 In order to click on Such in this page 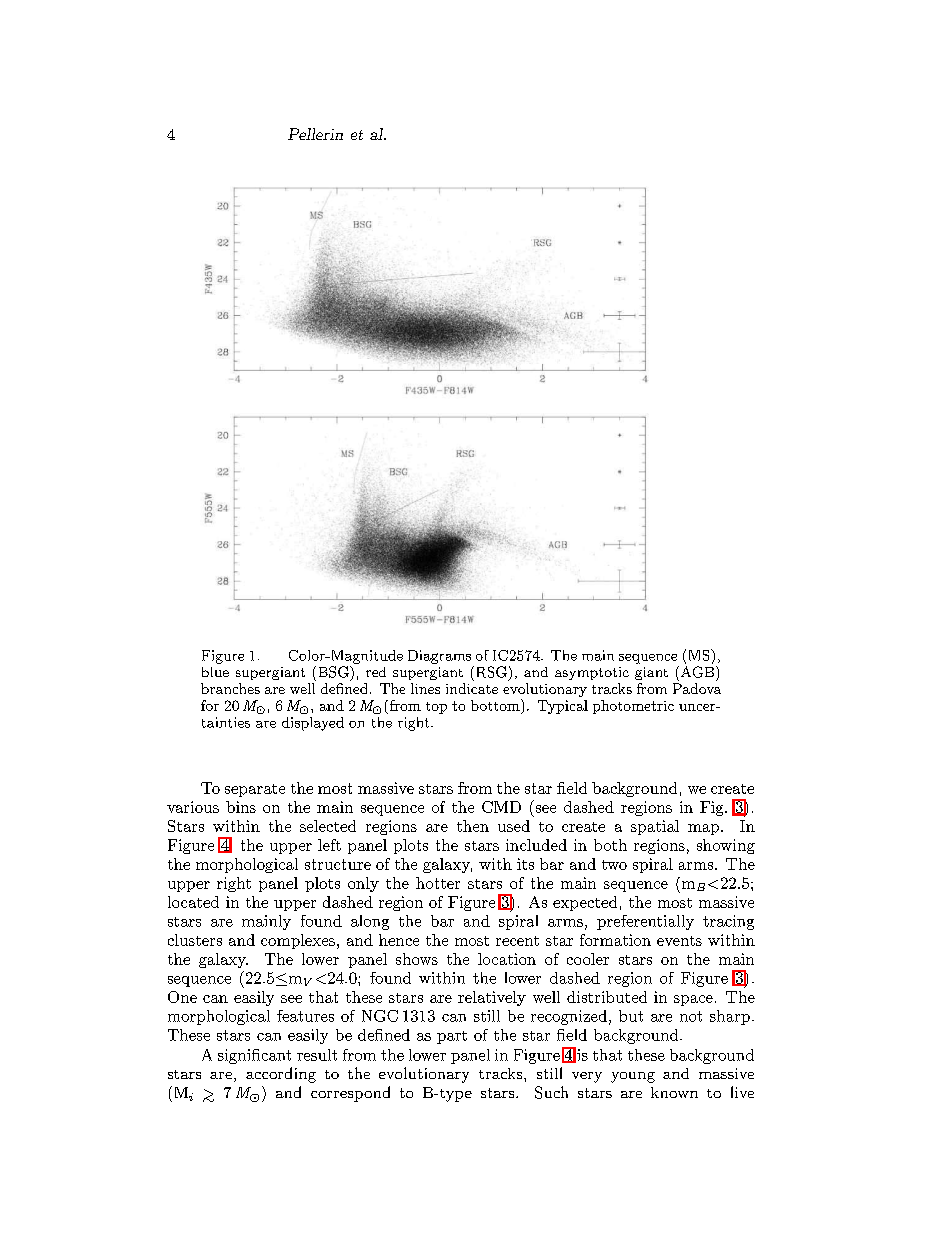, I will do `click(551, 1092)`.
